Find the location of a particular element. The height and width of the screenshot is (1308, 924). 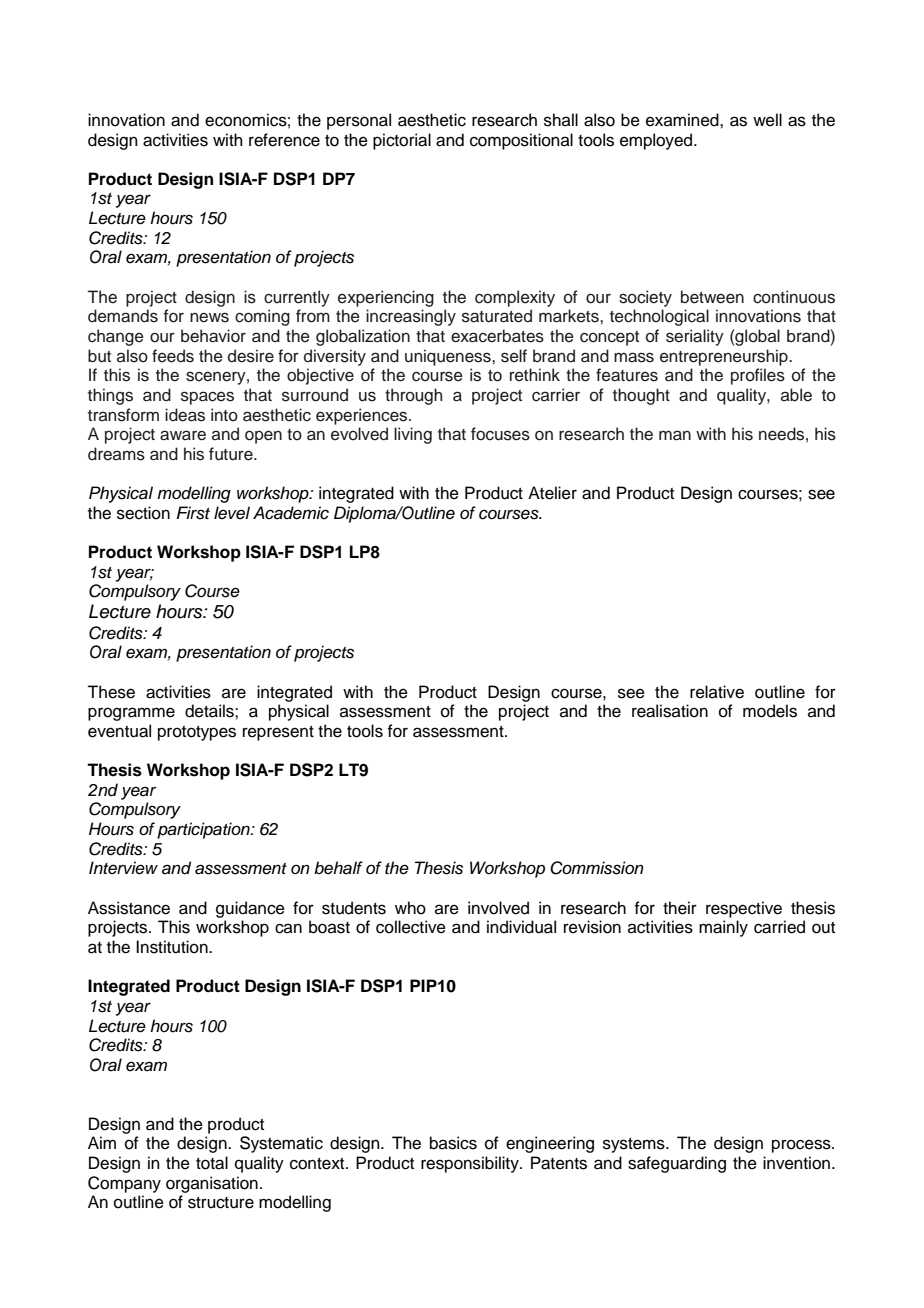

These is located at coordinates (111, 692).
